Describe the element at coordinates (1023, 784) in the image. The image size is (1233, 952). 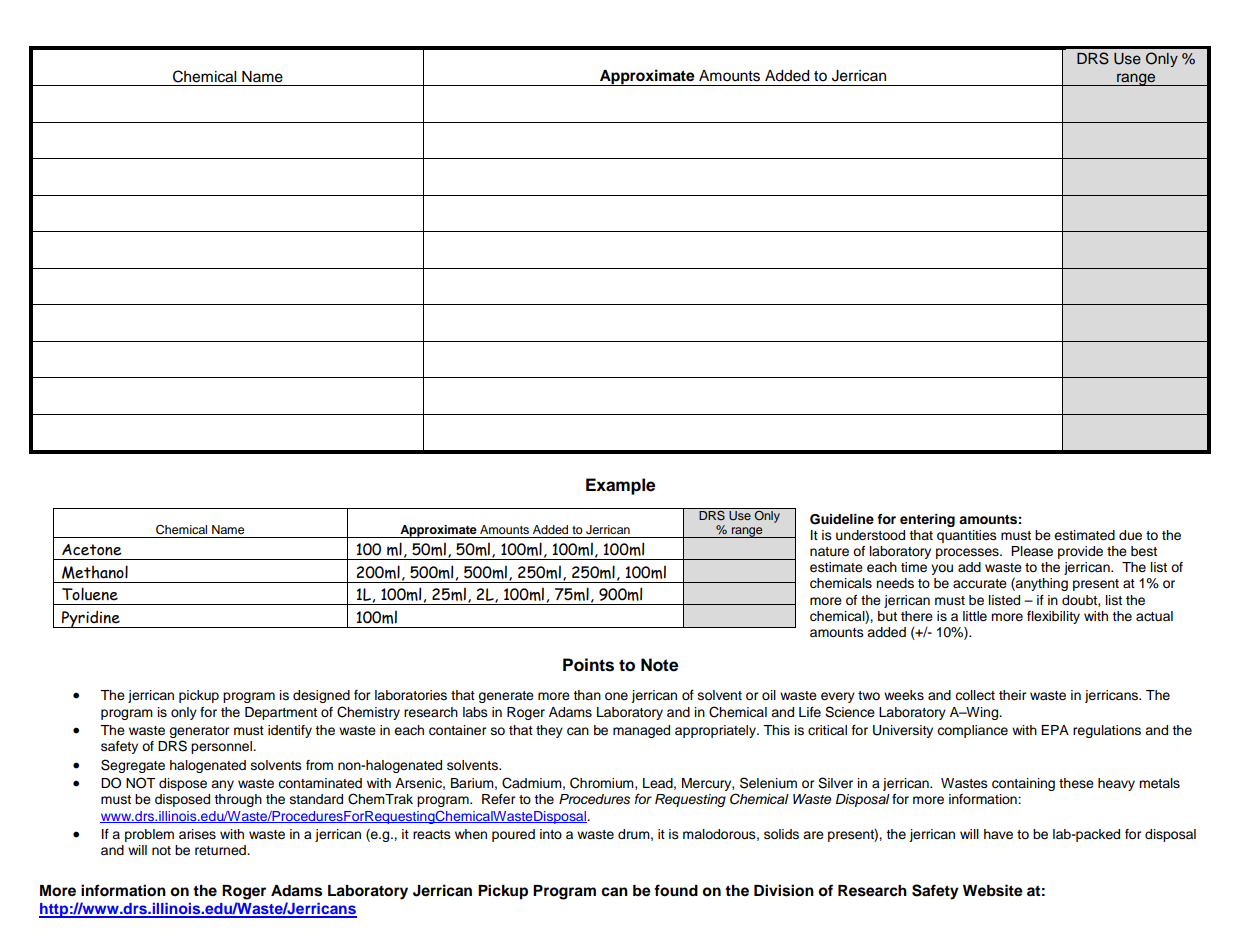
I see `containing` at that location.
